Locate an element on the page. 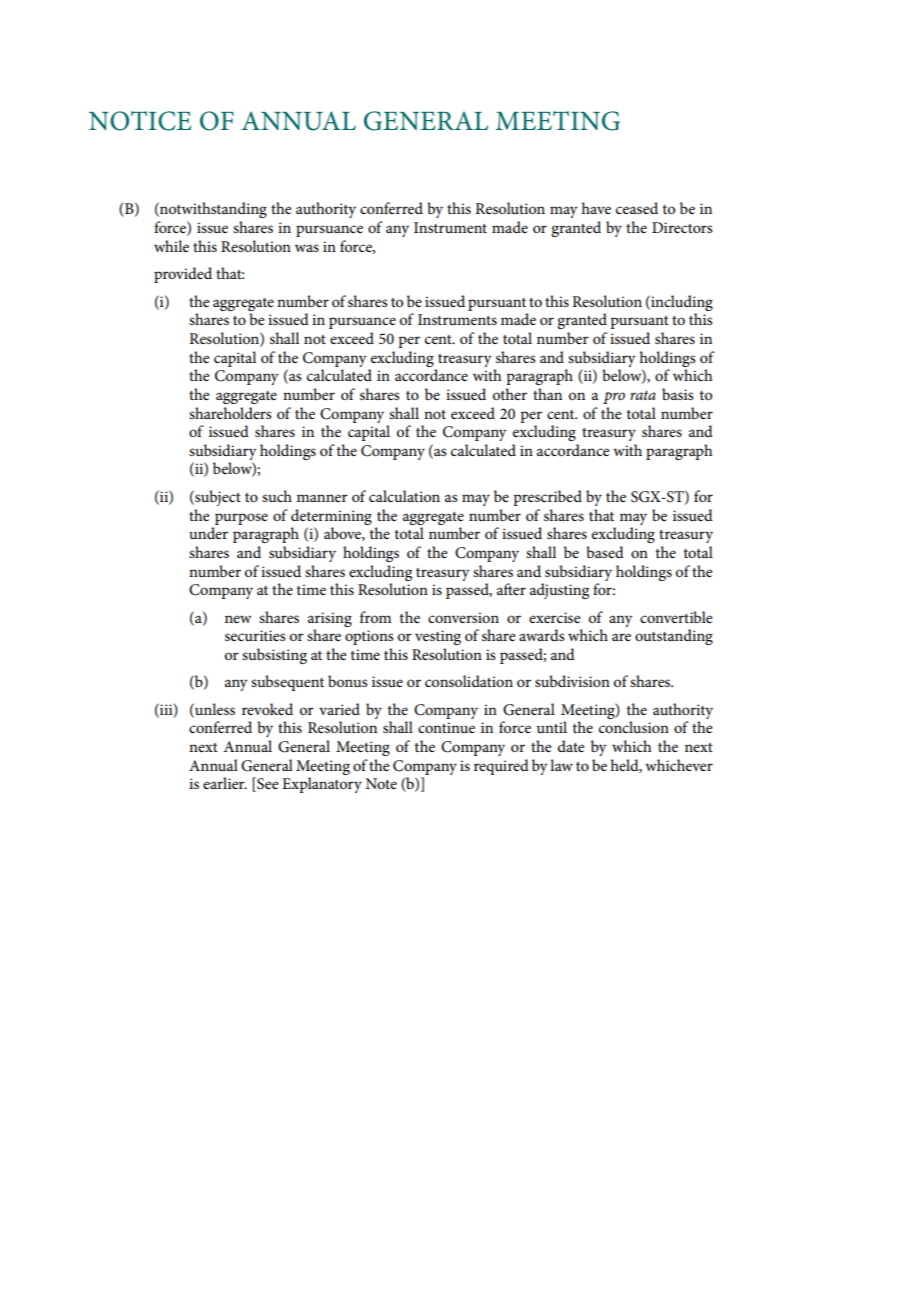 The image size is (924, 1308). from is located at coordinates (375, 617).
